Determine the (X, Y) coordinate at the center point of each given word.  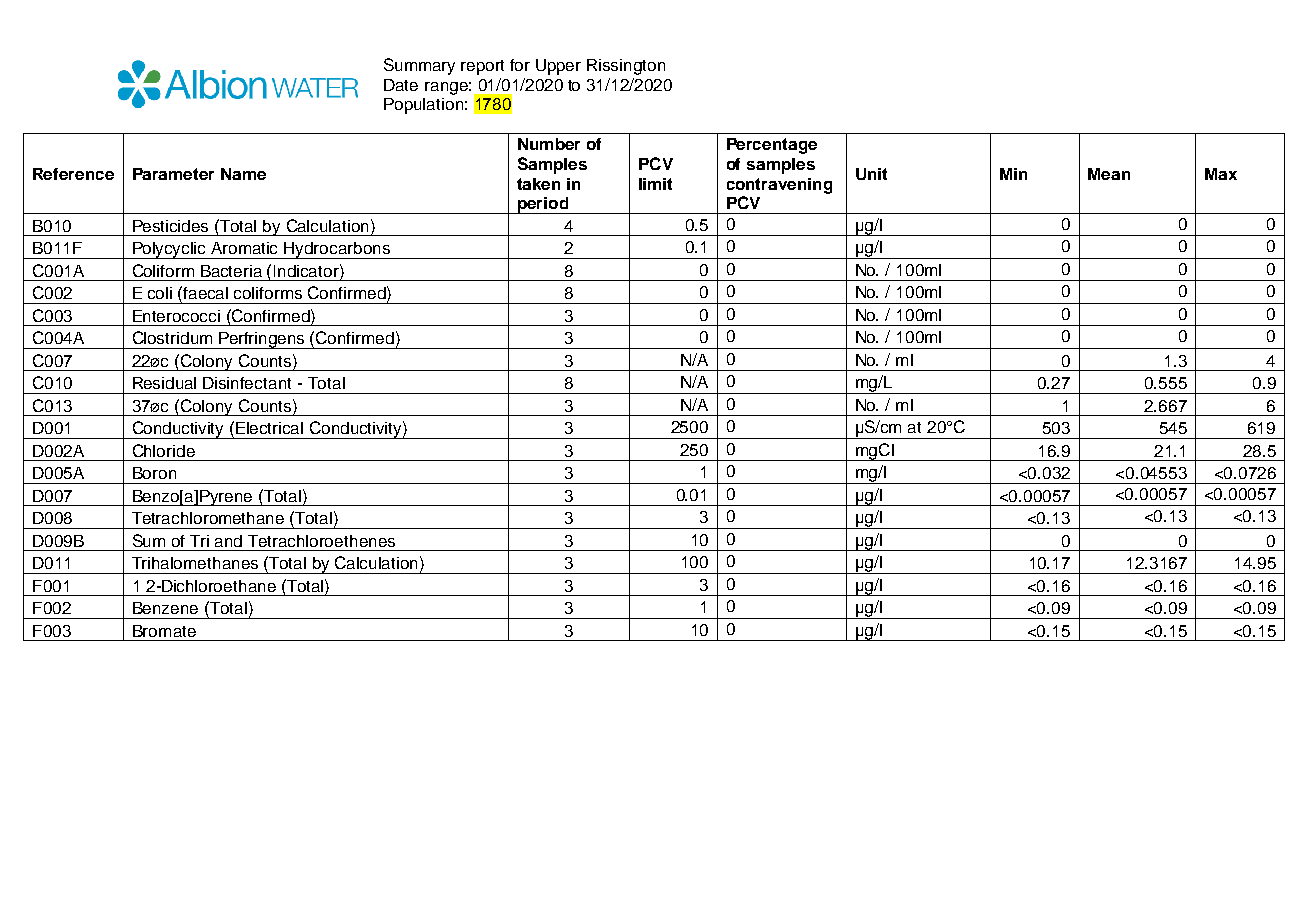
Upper (558, 67)
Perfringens (262, 340)
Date (401, 85)
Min (1013, 174)
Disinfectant (247, 383)
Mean (1109, 174)
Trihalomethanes (195, 563)
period (543, 205)
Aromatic (244, 248)
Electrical (269, 428)
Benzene (165, 608)
